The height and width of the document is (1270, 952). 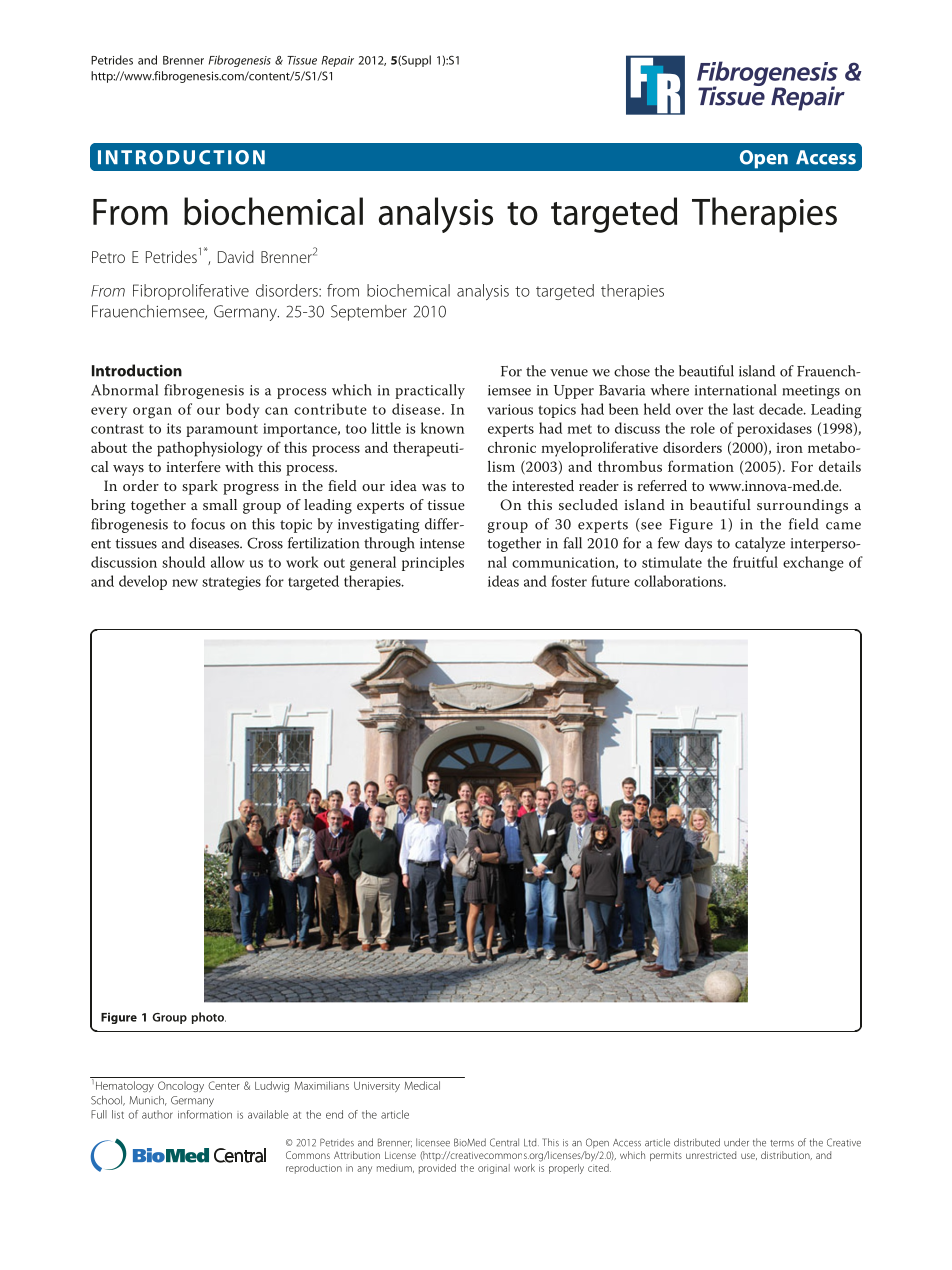 What do you see at coordinates (369, 313) in the document?
I see `September` at bounding box center [369, 313].
